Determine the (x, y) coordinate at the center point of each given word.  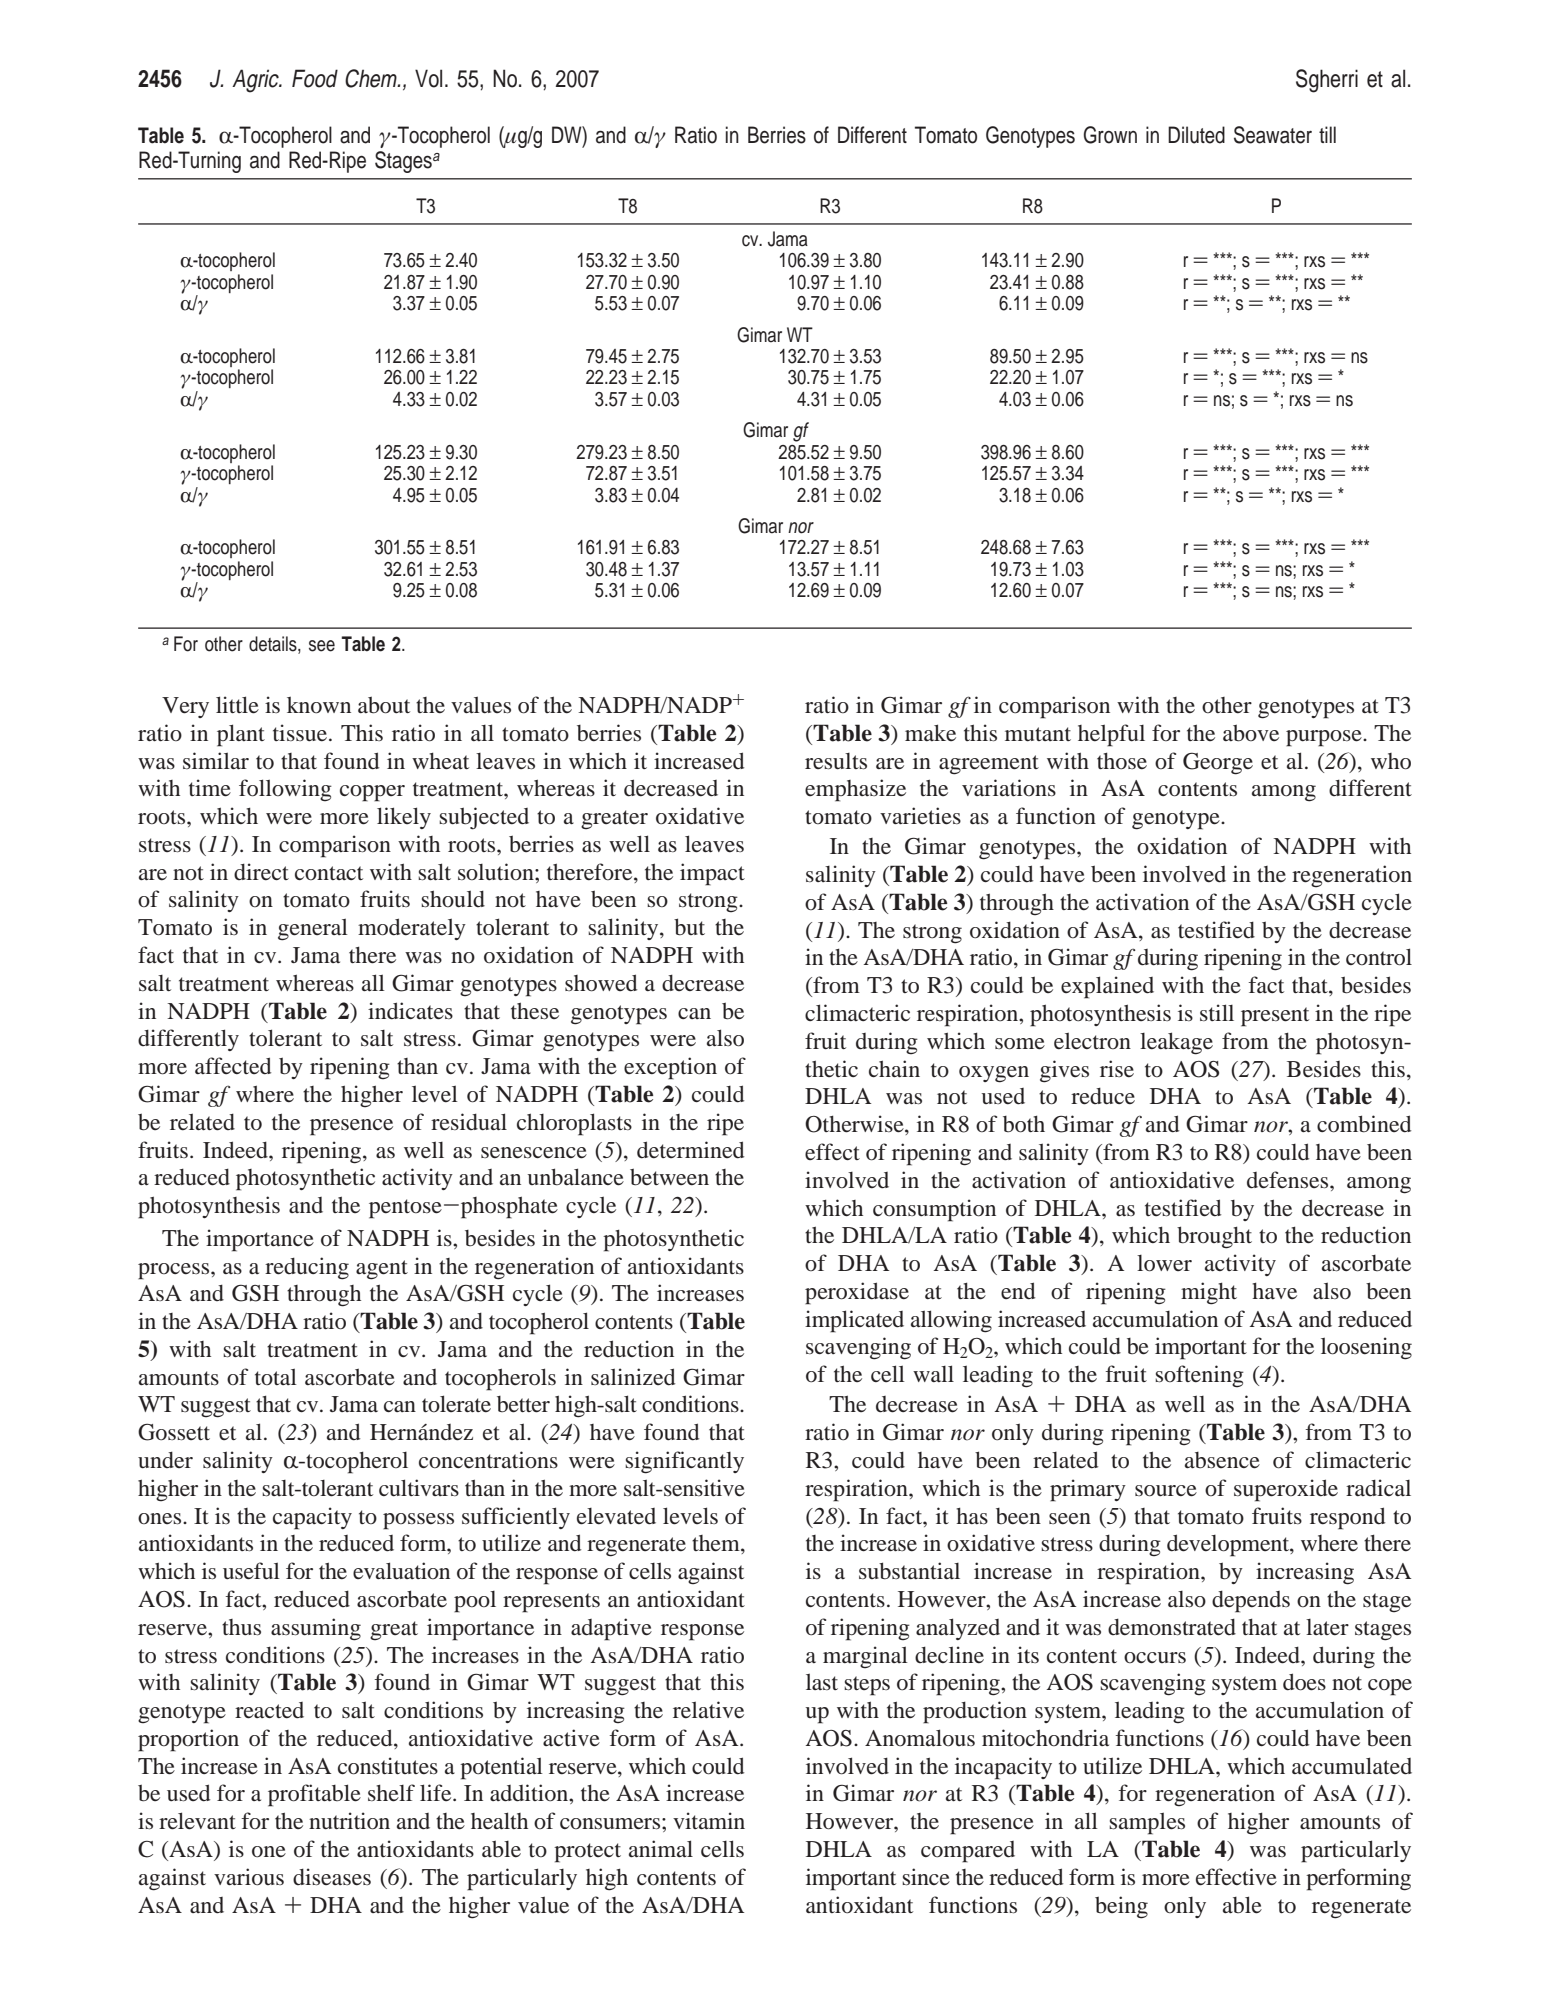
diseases (332, 1877)
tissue (300, 733)
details (274, 645)
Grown (1110, 135)
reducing (307, 1268)
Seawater (1273, 135)
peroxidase (857, 1293)
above (1251, 733)
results (836, 761)
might (1209, 1293)
